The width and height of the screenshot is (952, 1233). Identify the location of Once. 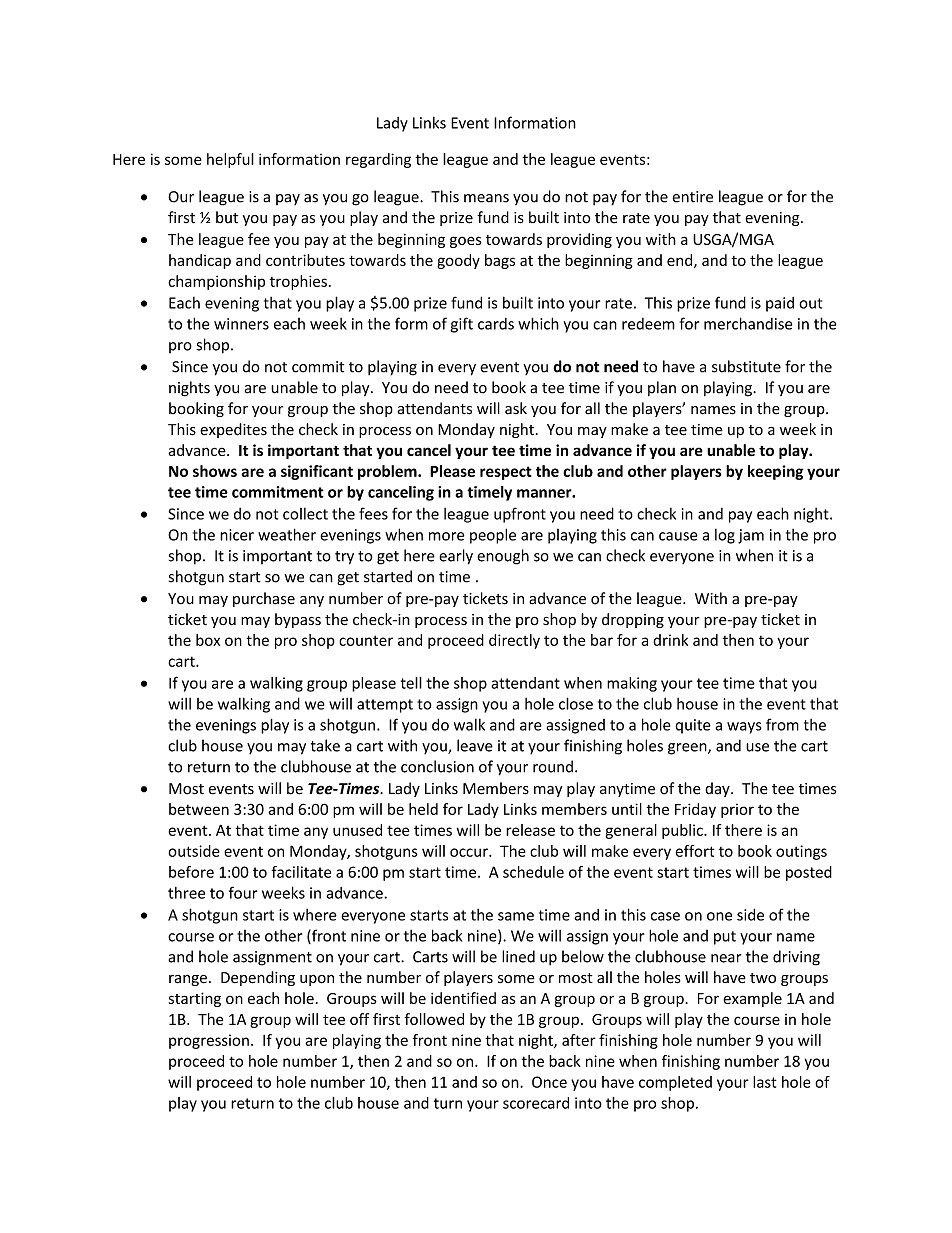
(549, 1082).
